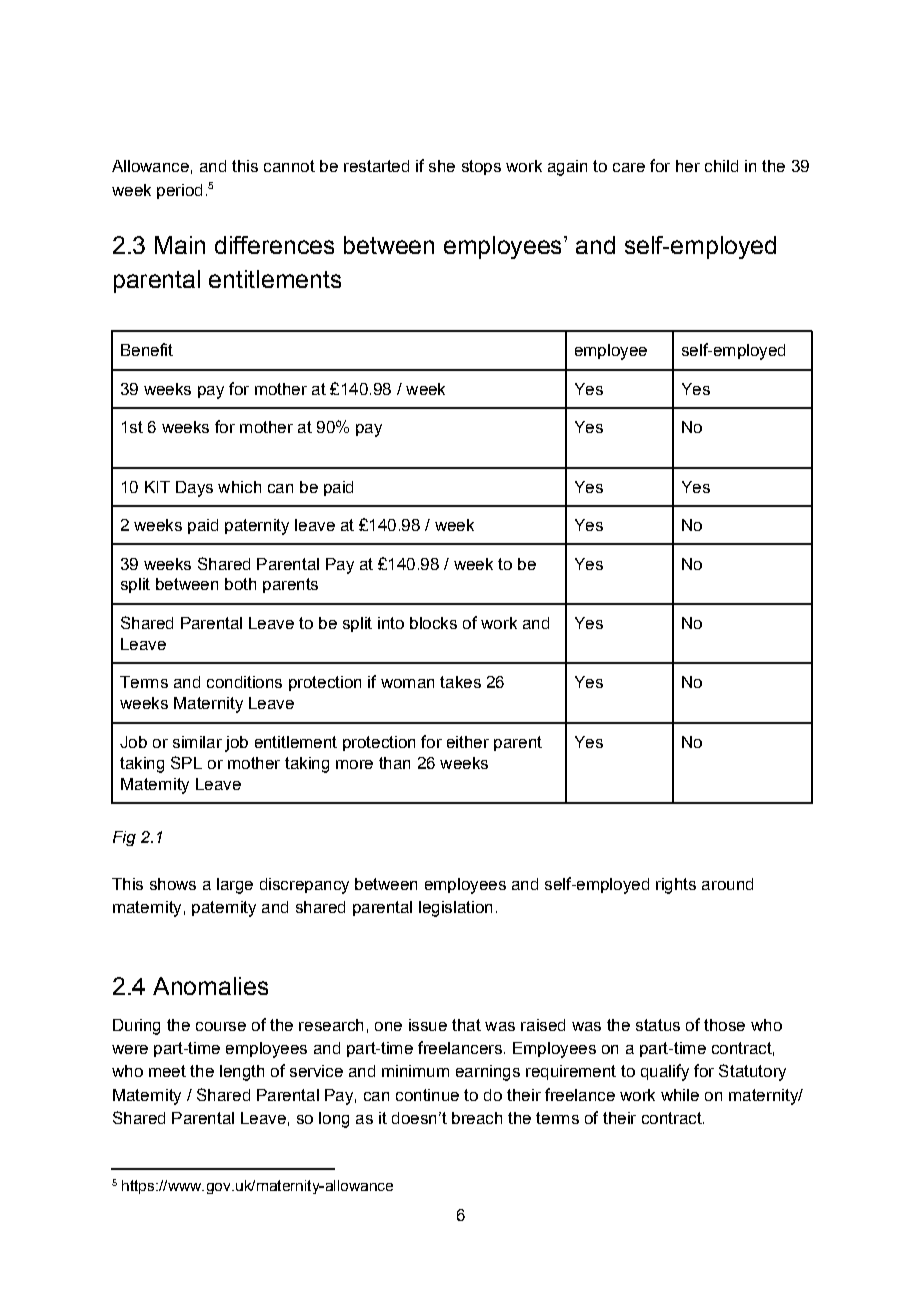 Image resolution: width=924 pixels, height=1308 pixels. What do you see at coordinates (455, 909) in the image?
I see `legislation` at bounding box center [455, 909].
